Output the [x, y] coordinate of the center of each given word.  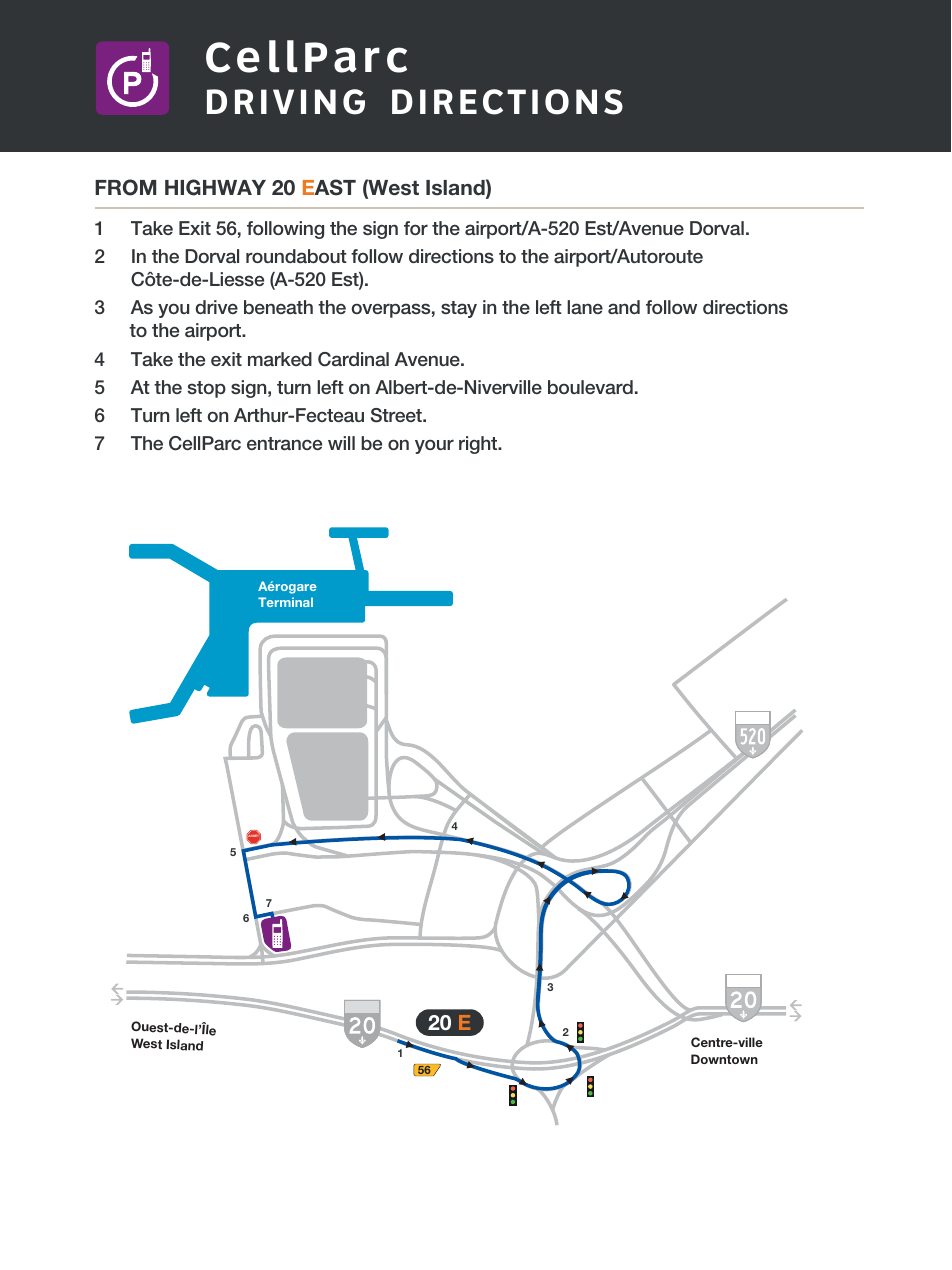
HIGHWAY [215, 187]
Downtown [724, 1059]
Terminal [285, 602]
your [434, 446]
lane [585, 307]
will [341, 443]
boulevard [590, 387]
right [479, 445]
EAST [329, 187]
